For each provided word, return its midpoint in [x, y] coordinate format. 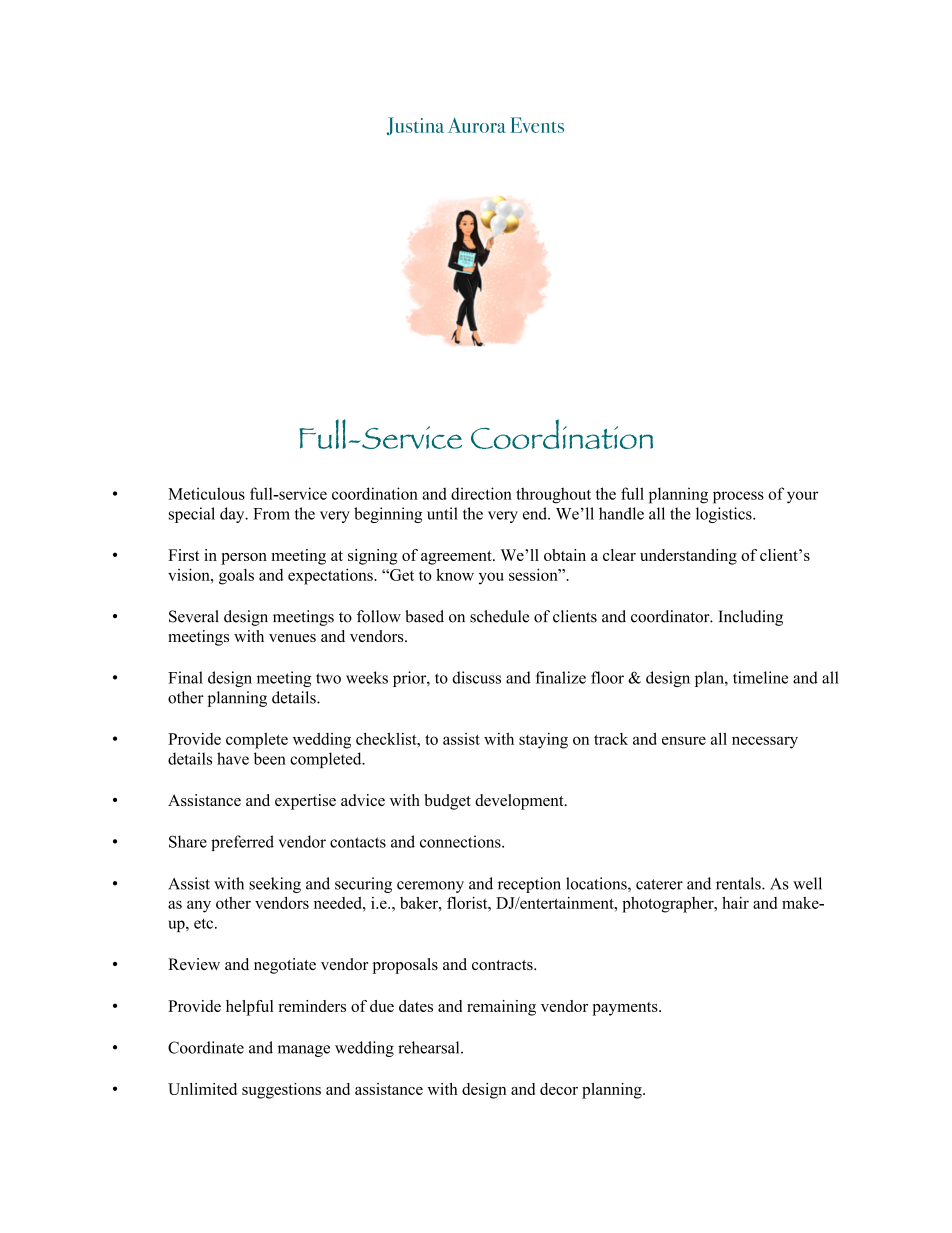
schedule [499, 616]
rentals [739, 883]
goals [236, 577]
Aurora [477, 125]
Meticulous [206, 493]
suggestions [281, 1091]
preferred [242, 843]
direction [481, 493]
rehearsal [430, 1047]
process [738, 497]
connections [461, 841]
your [802, 497]
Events [537, 125]
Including [750, 618]
